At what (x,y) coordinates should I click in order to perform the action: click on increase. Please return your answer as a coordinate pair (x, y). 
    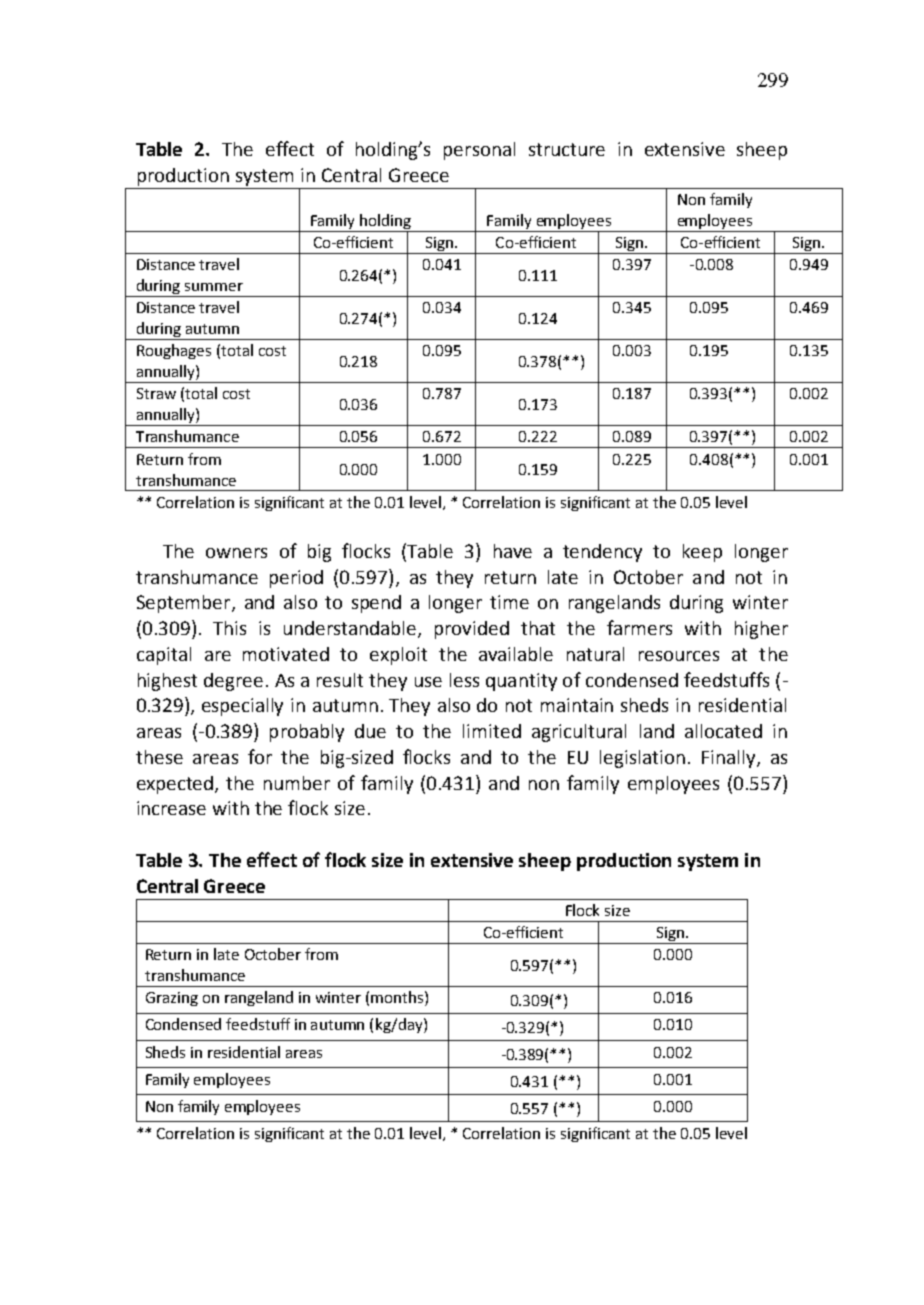
    Looking at the image, I should click on (171, 808).
